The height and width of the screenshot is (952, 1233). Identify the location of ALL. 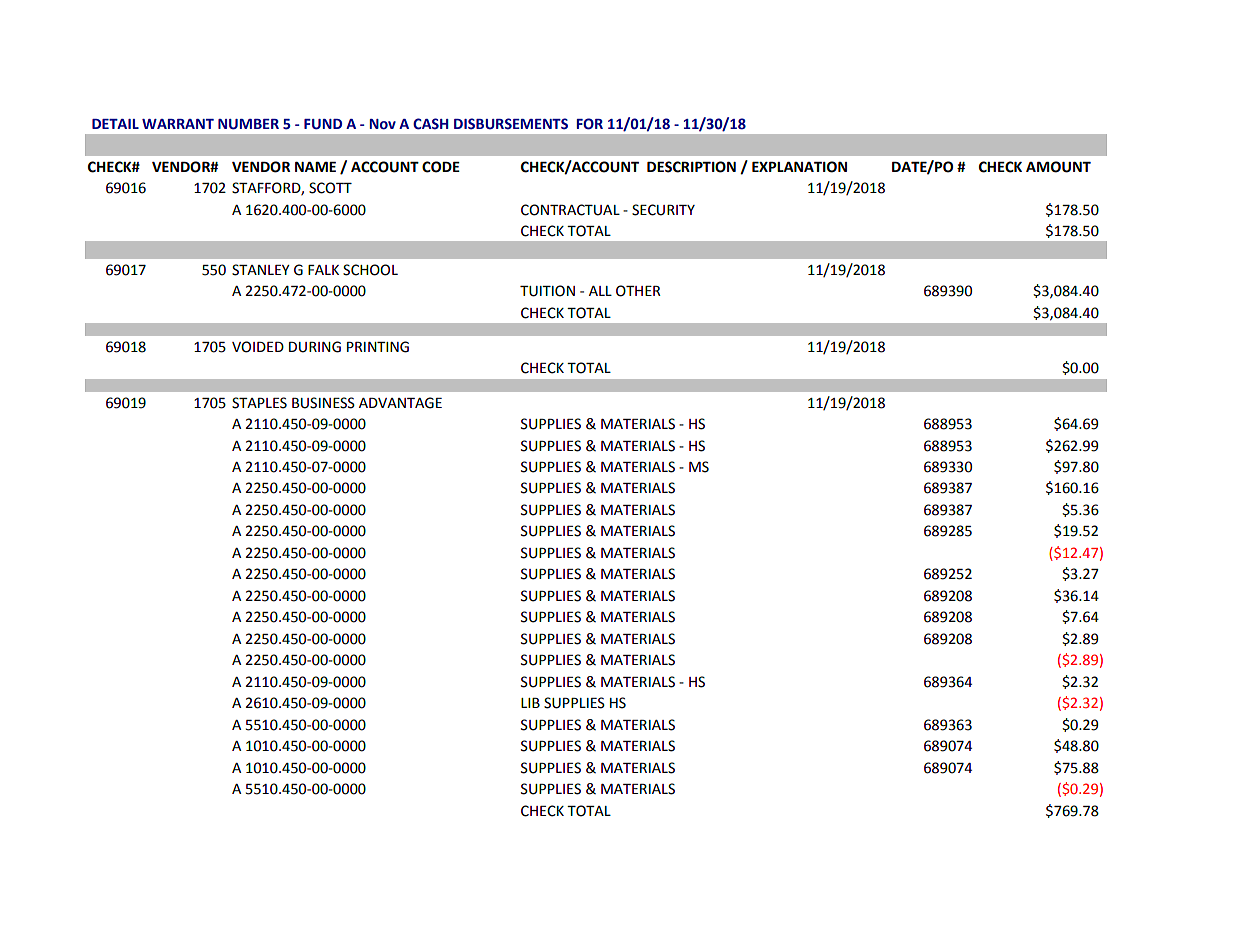
(600, 291).
